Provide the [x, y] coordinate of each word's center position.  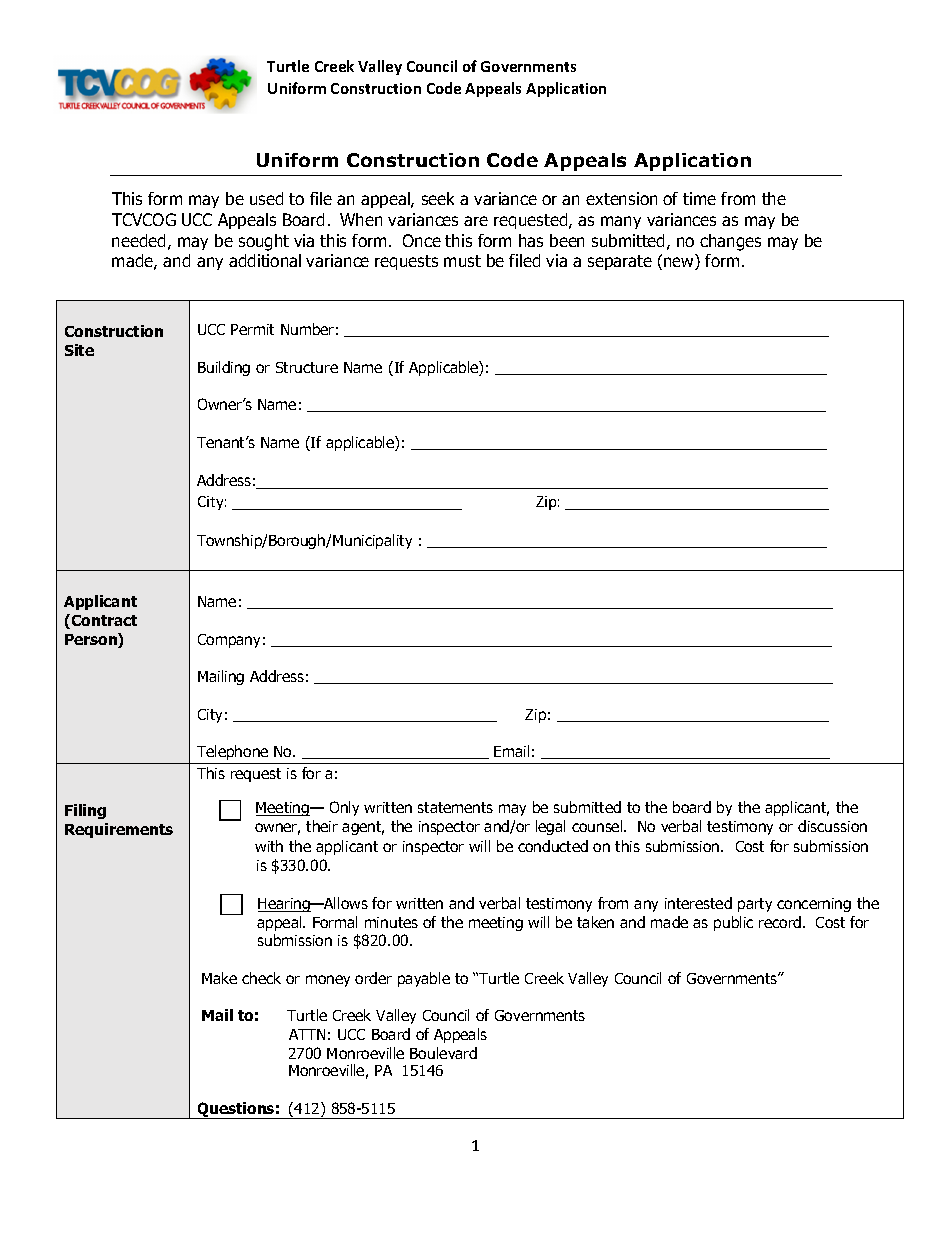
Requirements [119, 830]
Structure [307, 367]
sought [264, 242]
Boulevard [443, 1053]
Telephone [232, 752]
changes [730, 242]
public [733, 923]
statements [455, 807]
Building [224, 368]
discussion [832, 826]
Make [219, 978]
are [476, 221]
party [755, 905]
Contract [104, 620]
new [680, 263]
